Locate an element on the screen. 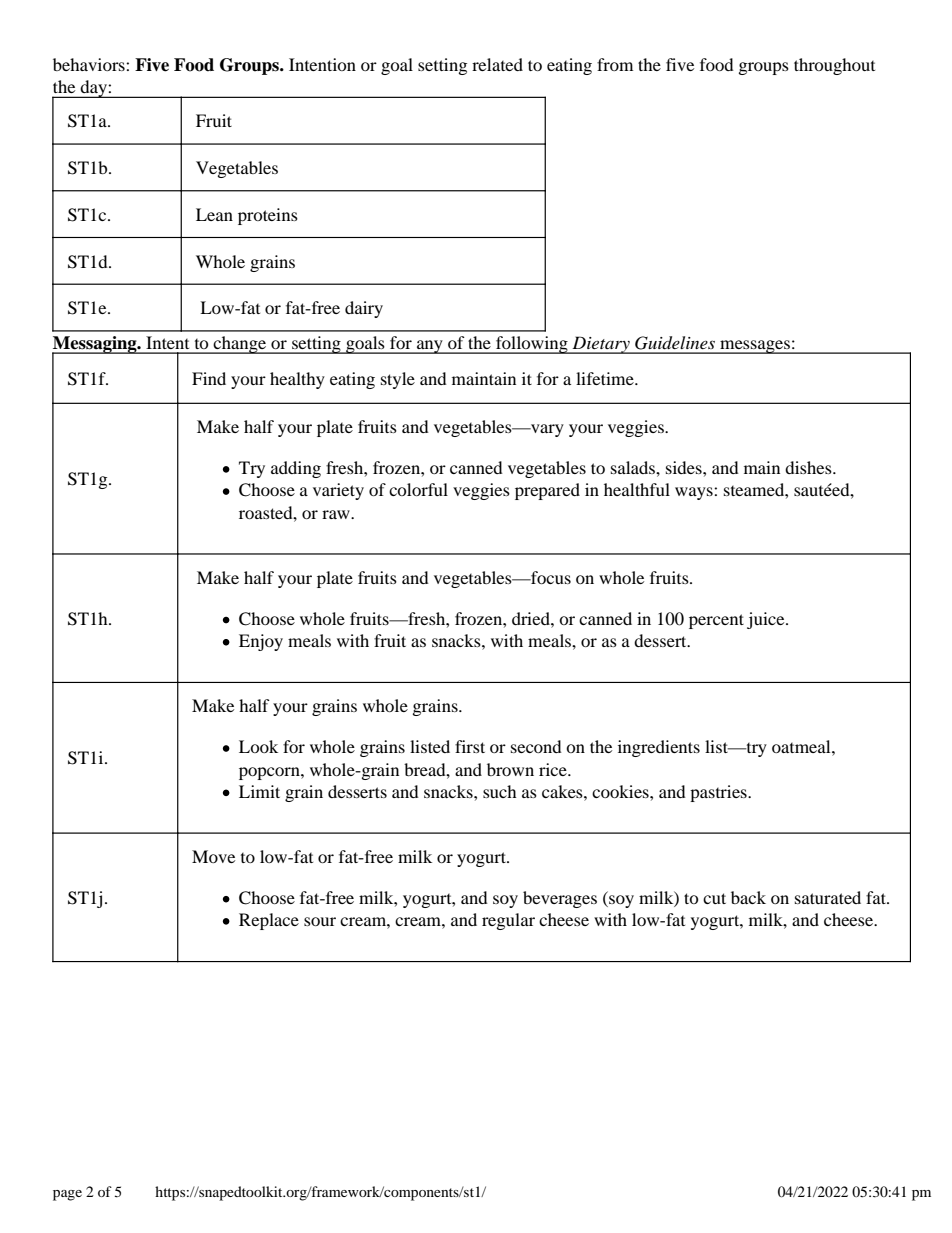  regular is located at coordinates (508, 921).
